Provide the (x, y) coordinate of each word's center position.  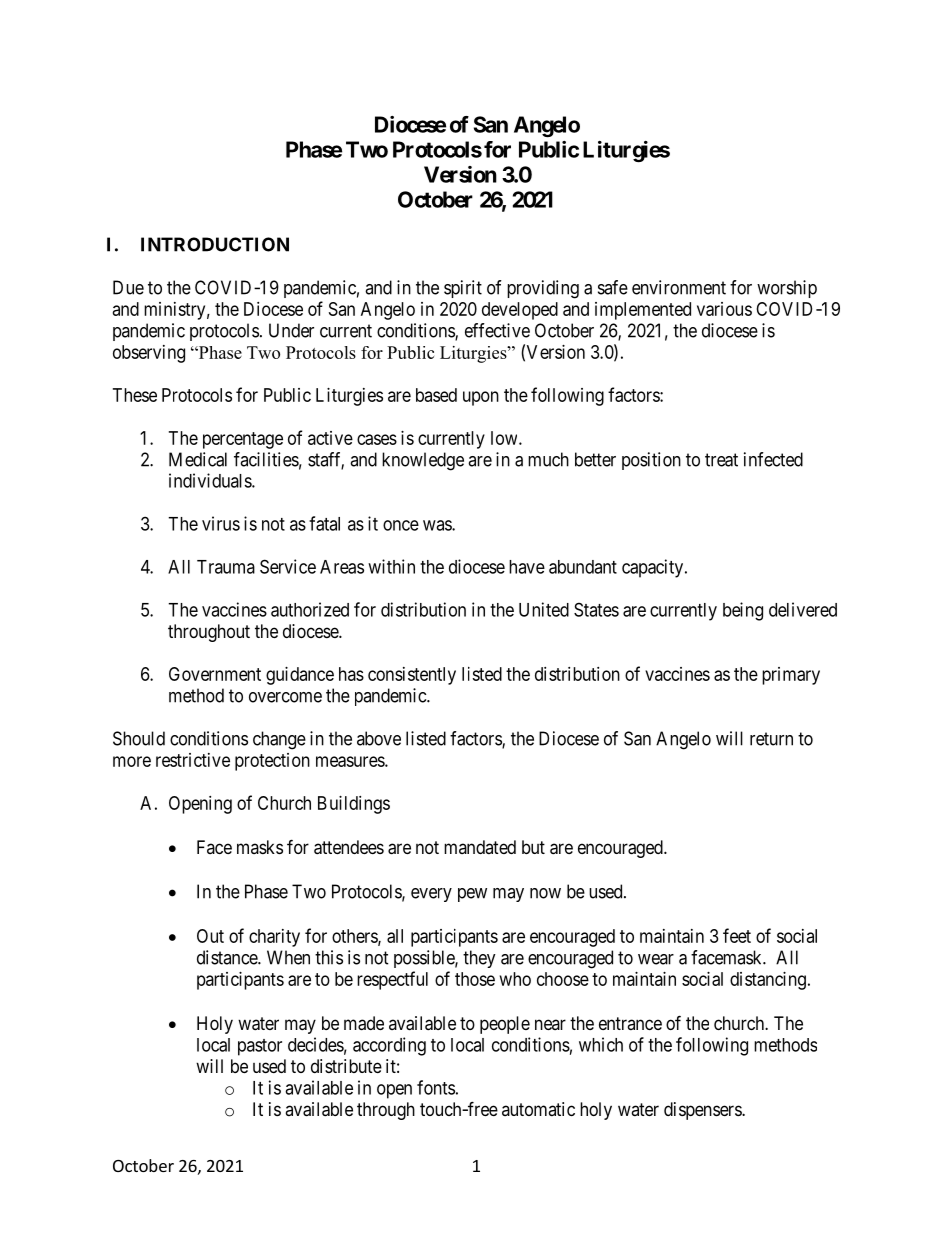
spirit (463, 289)
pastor (260, 1047)
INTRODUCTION (215, 244)
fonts (436, 1087)
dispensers (703, 1111)
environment (679, 287)
